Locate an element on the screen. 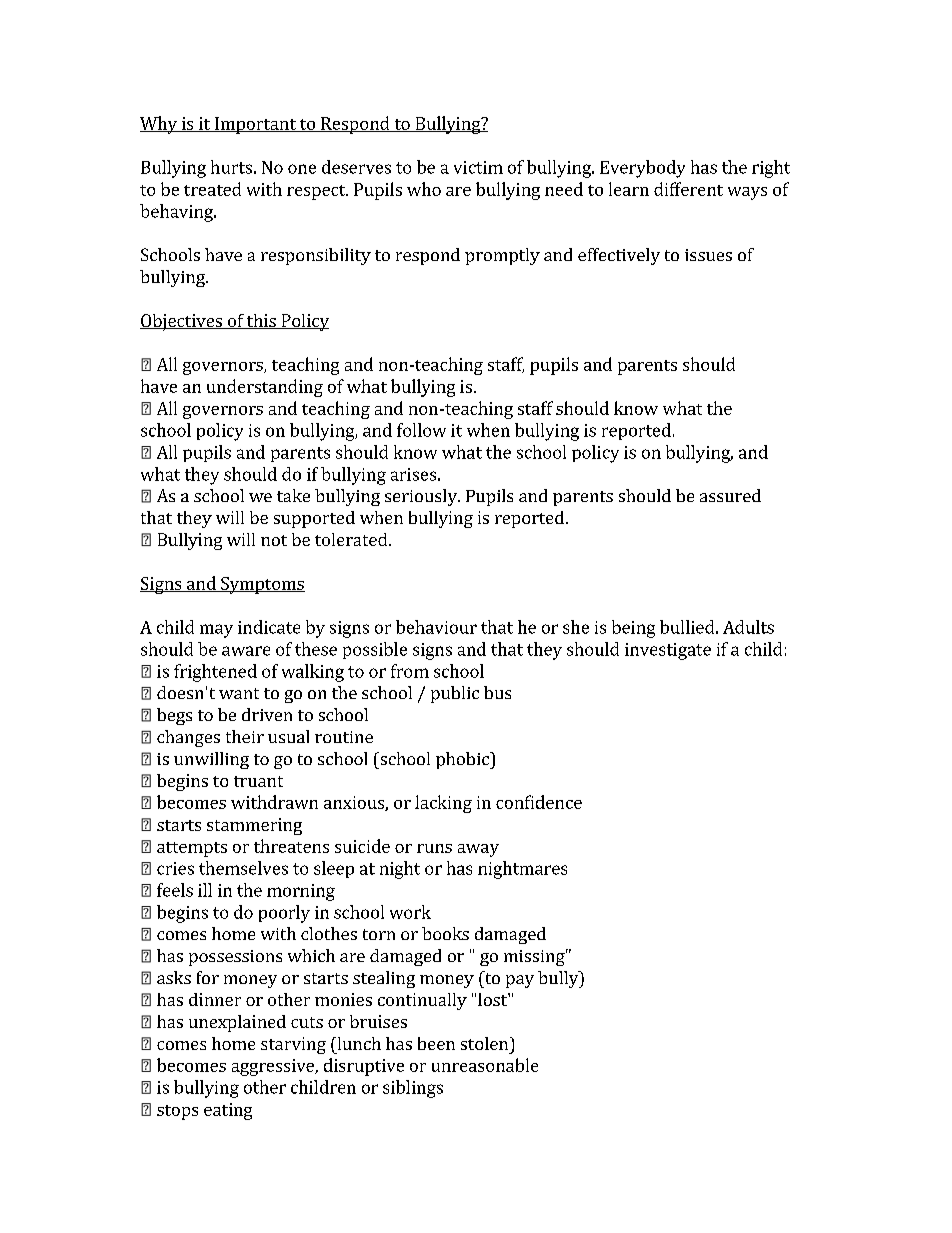  victim is located at coordinates (478, 167).
